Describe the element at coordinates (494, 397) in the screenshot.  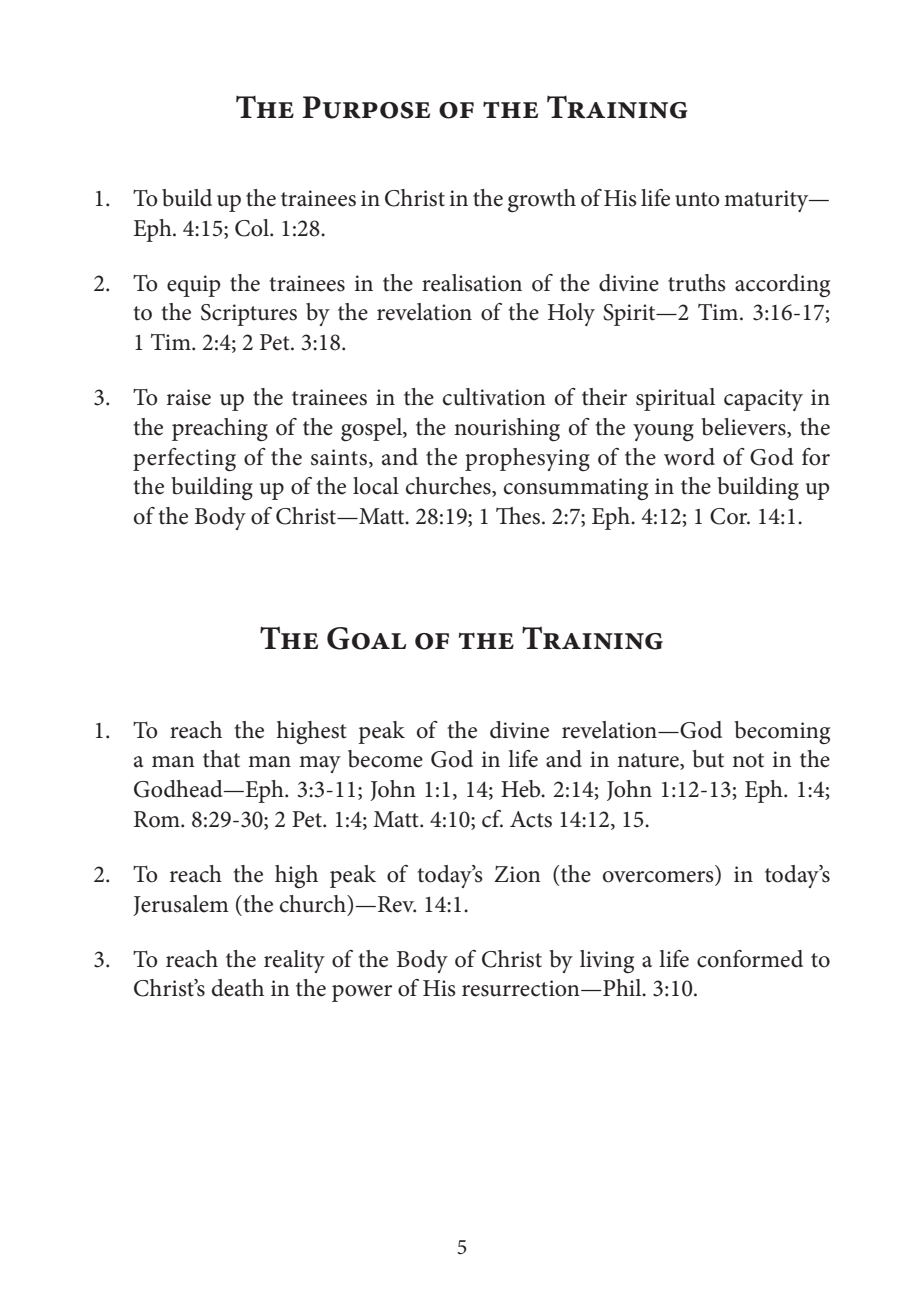
I see `cultivation` at that location.
